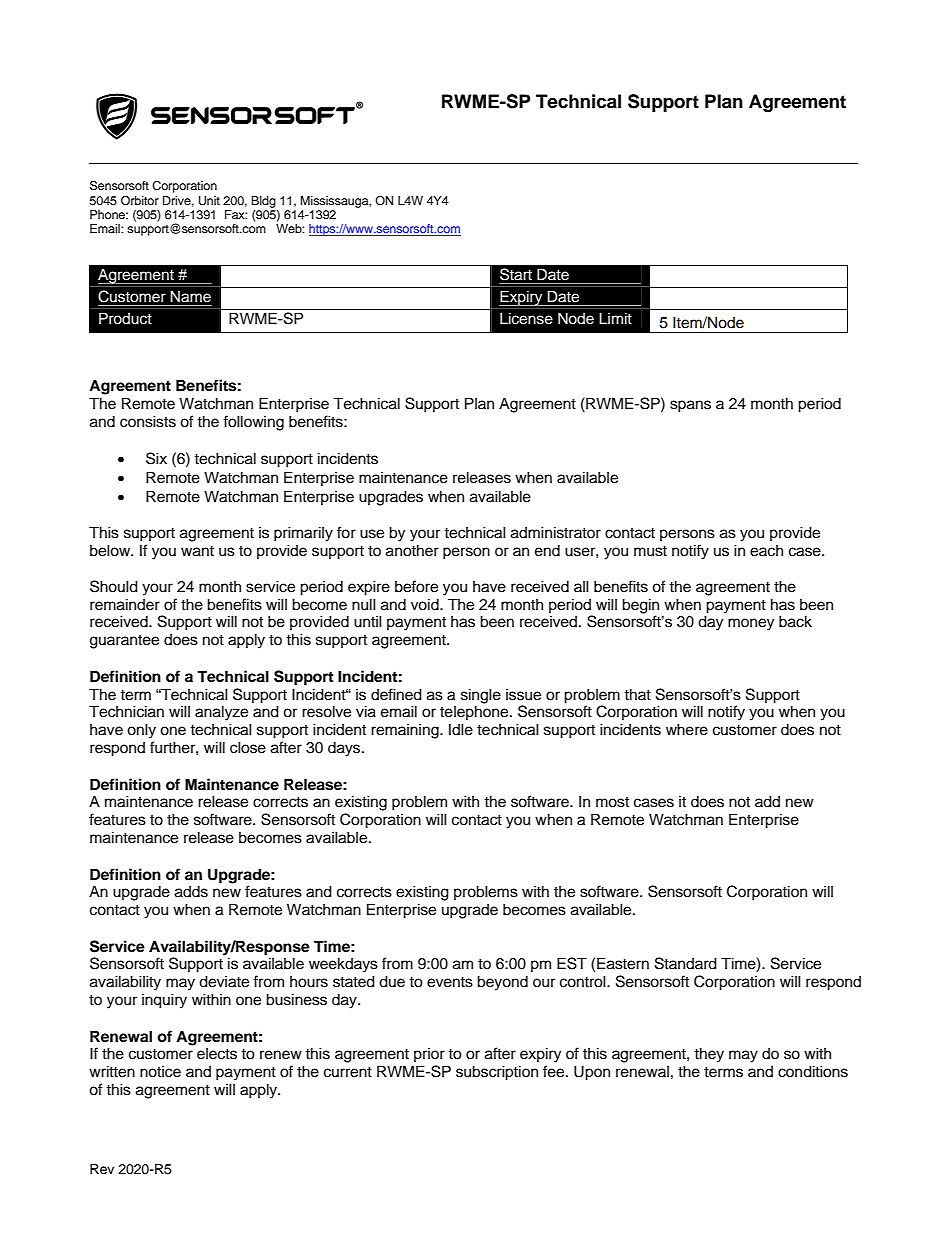 This screenshot has height=1233, width=952. I want to click on another, so click(412, 550).
